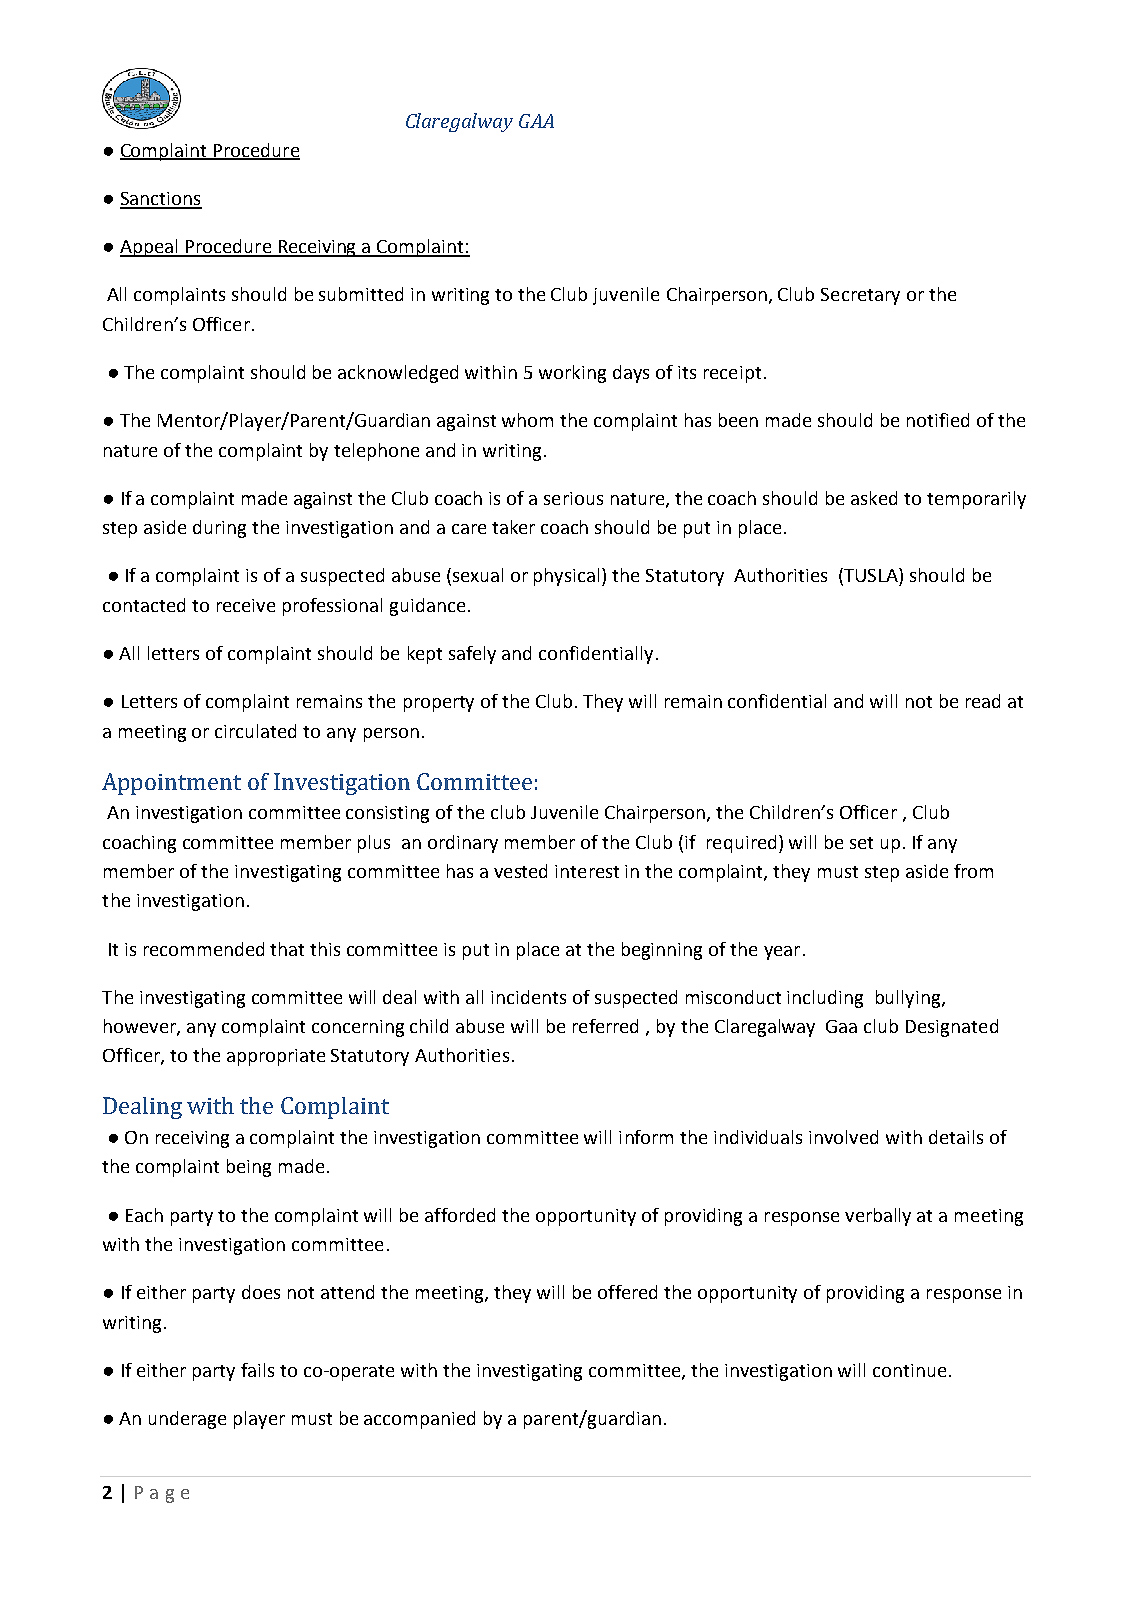  Describe the element at coordinates (909, 1370) in the screenshot. I see `continue` at that location.
